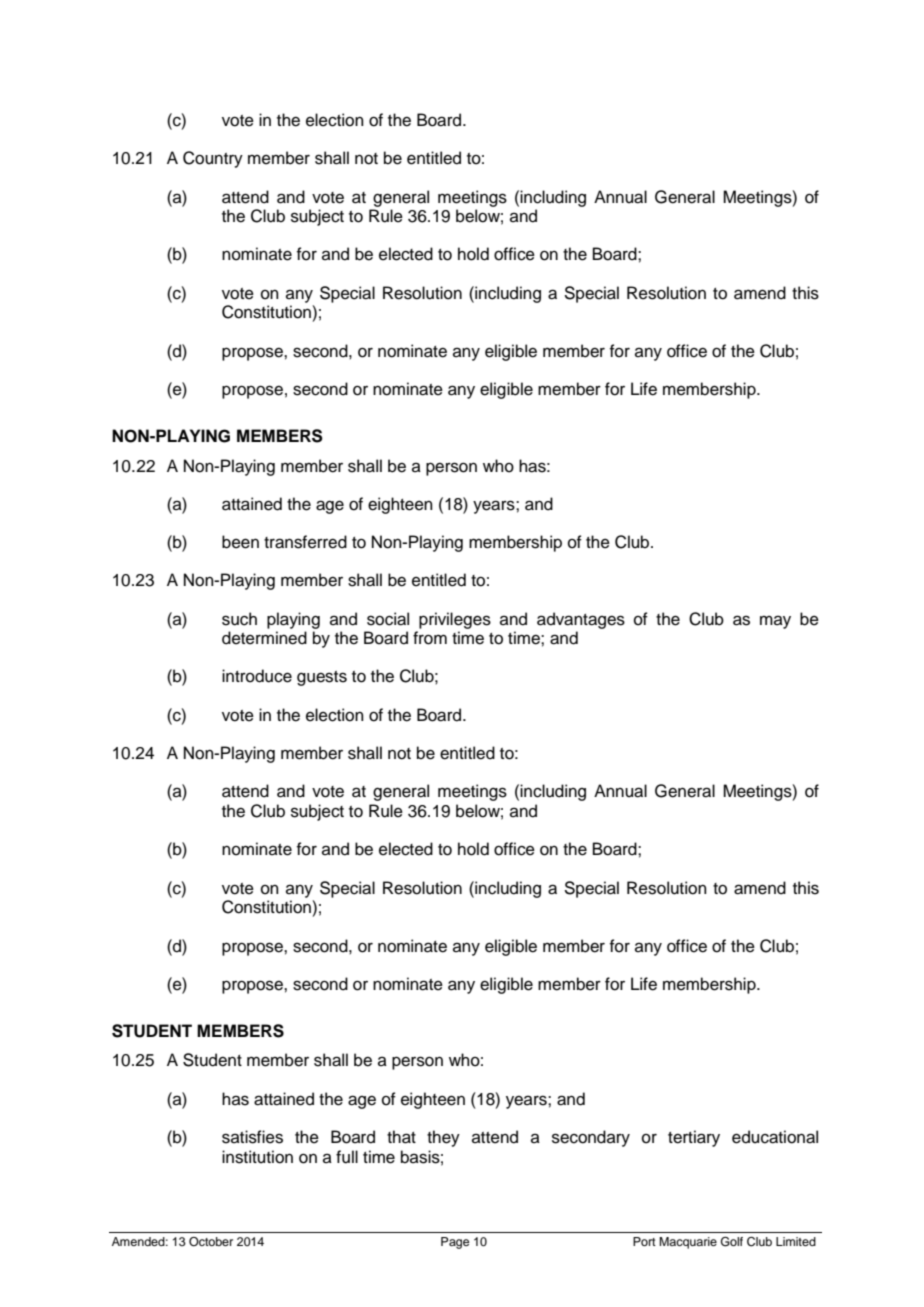  I want to click on introduce, so click(257, 676).
